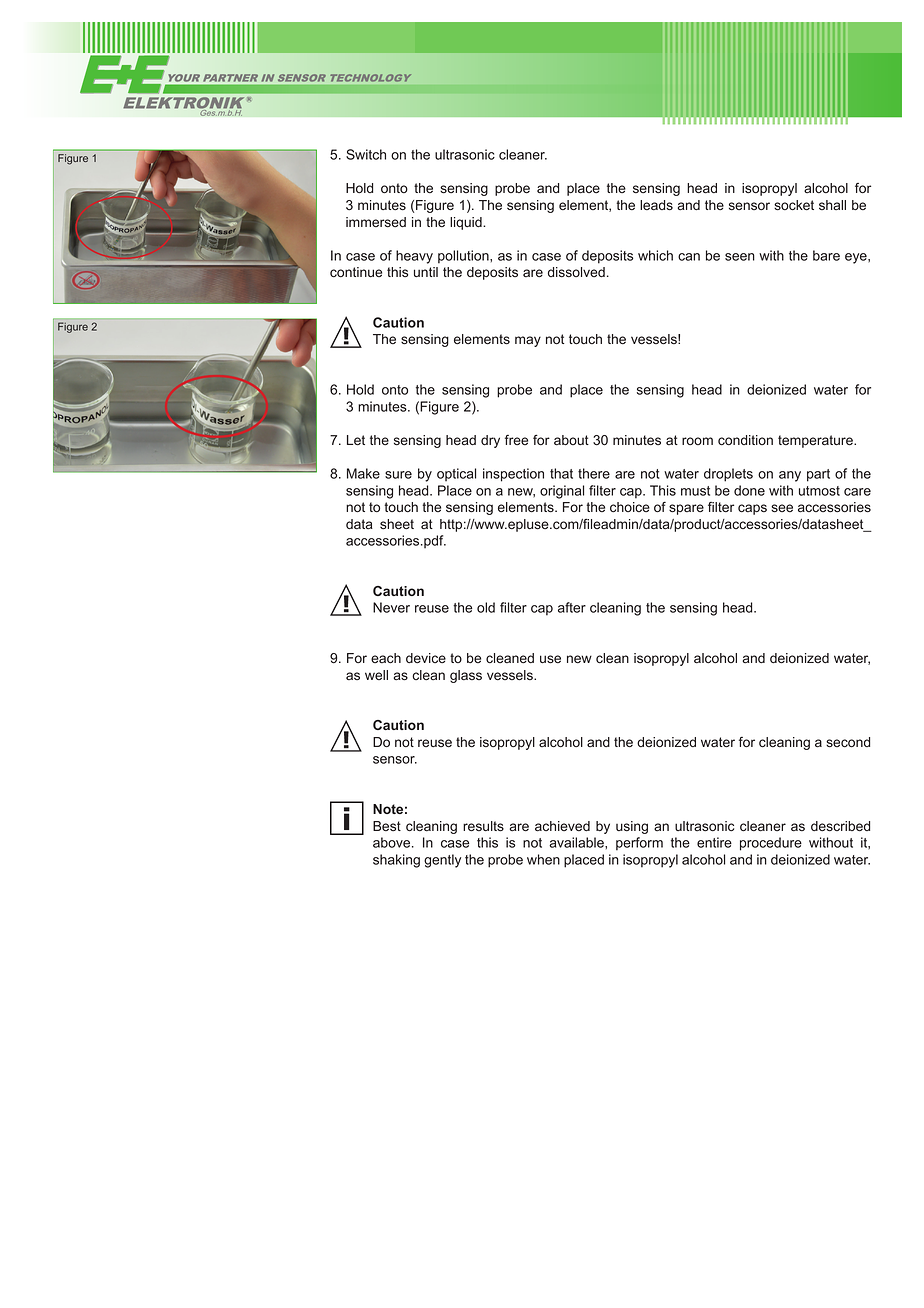  I want to click on leads, so click(656, 205).
